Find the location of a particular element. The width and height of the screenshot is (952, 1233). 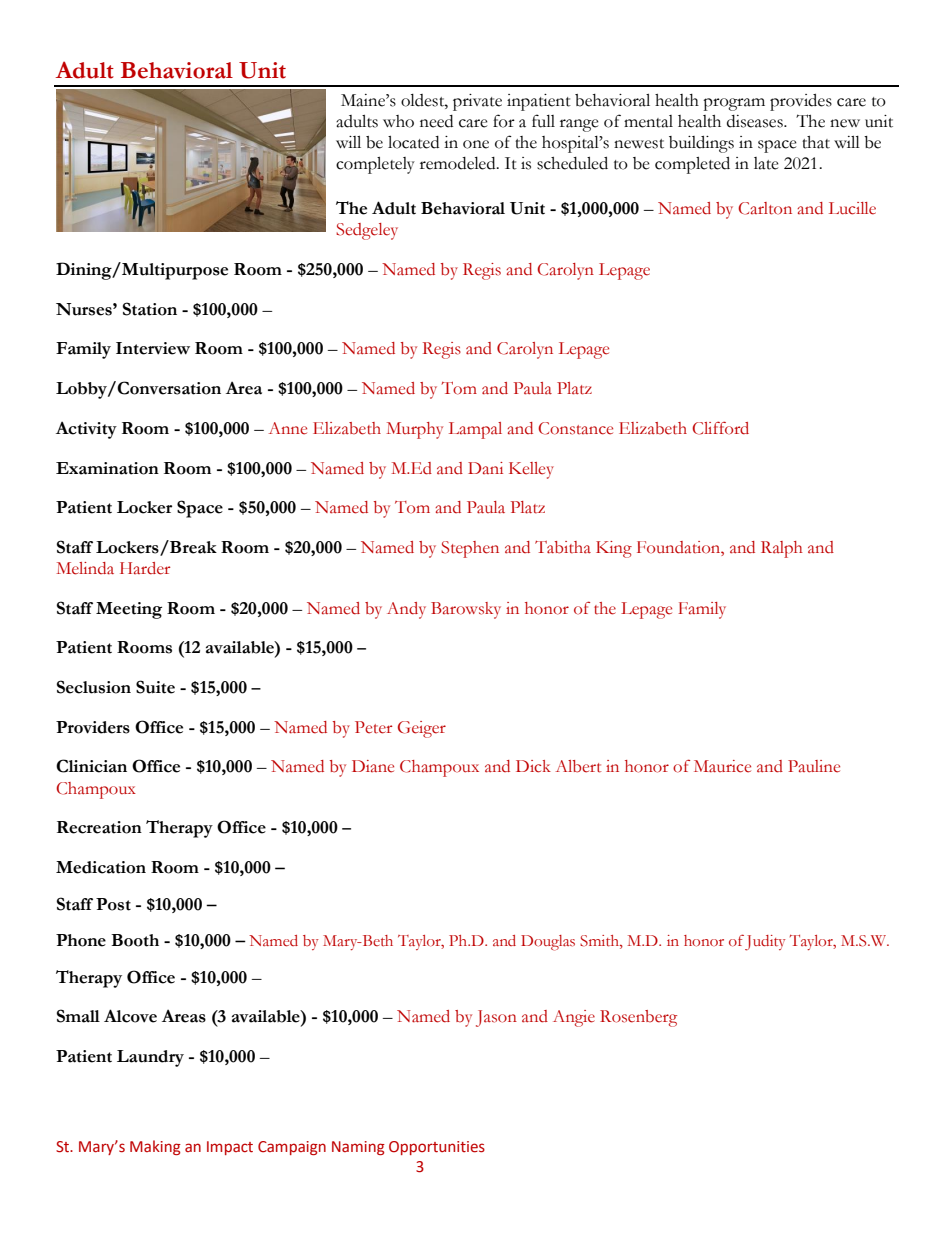

Clinician is located at coordinates (91, 766).
